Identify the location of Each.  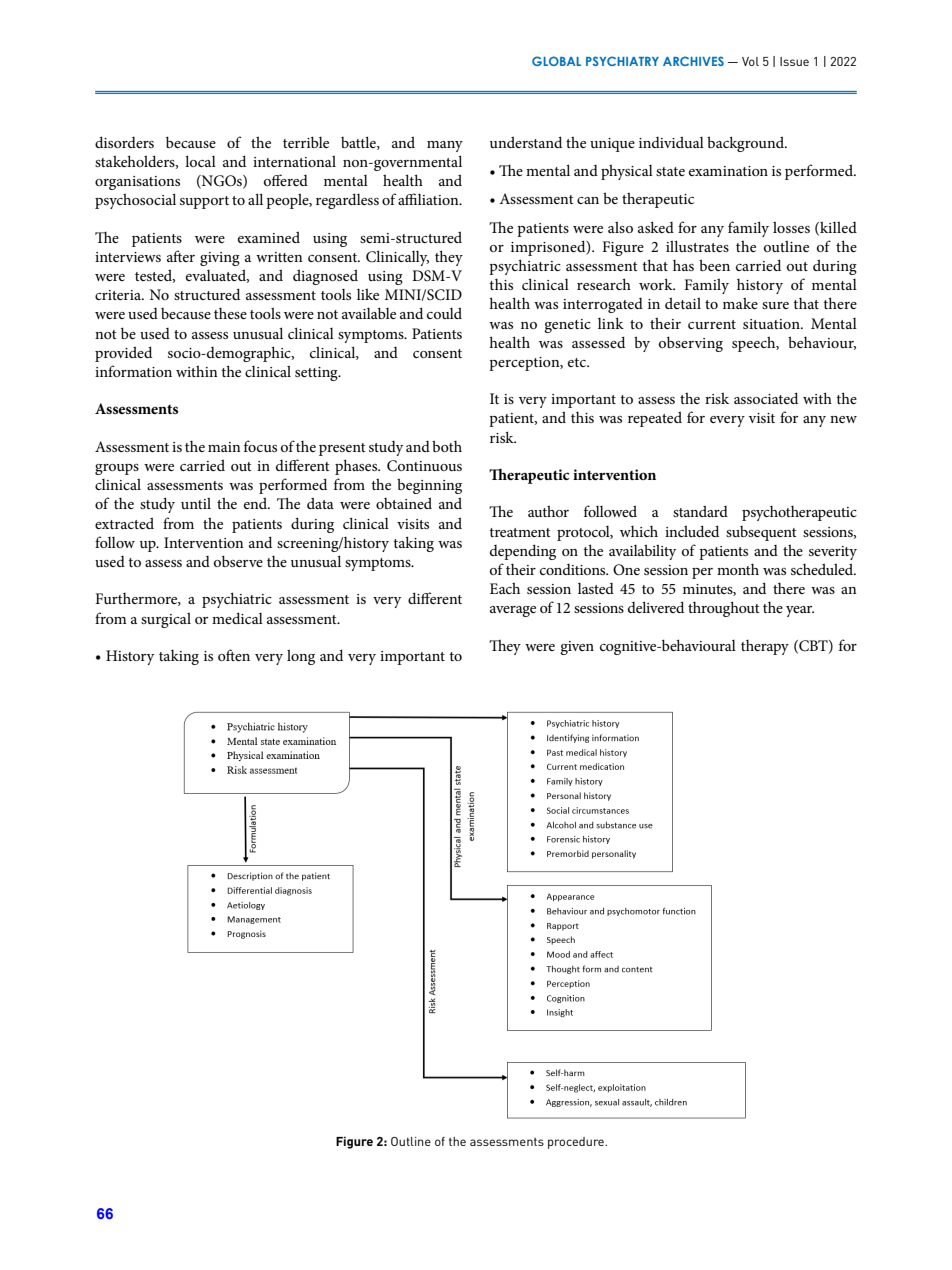
(505, 588).
